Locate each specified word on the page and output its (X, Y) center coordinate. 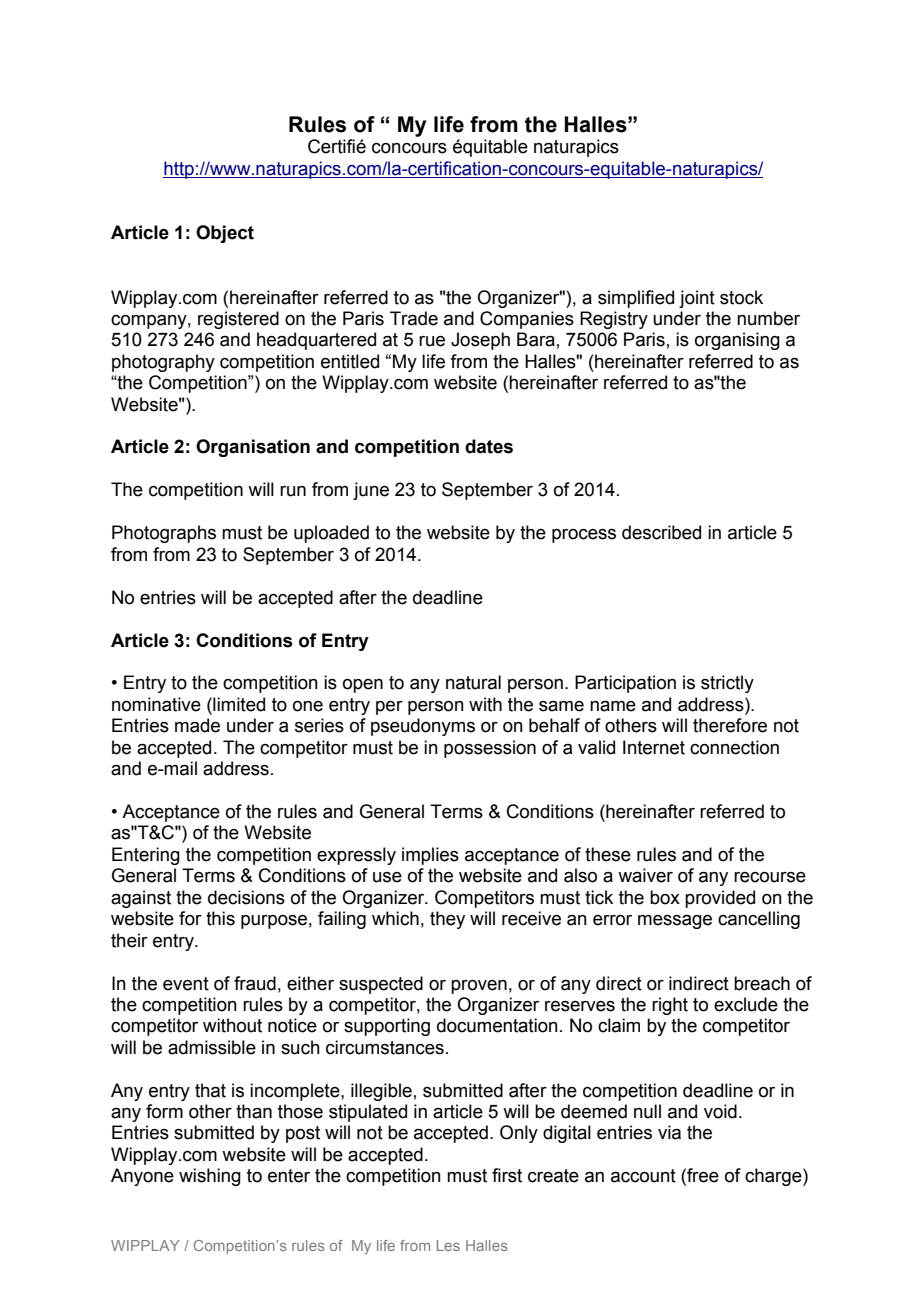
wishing (210, 1177)
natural (473, 682)
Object (225, 234)
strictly (727, 684)
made (197, 725)
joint (697, 299)
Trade (414, 318)
